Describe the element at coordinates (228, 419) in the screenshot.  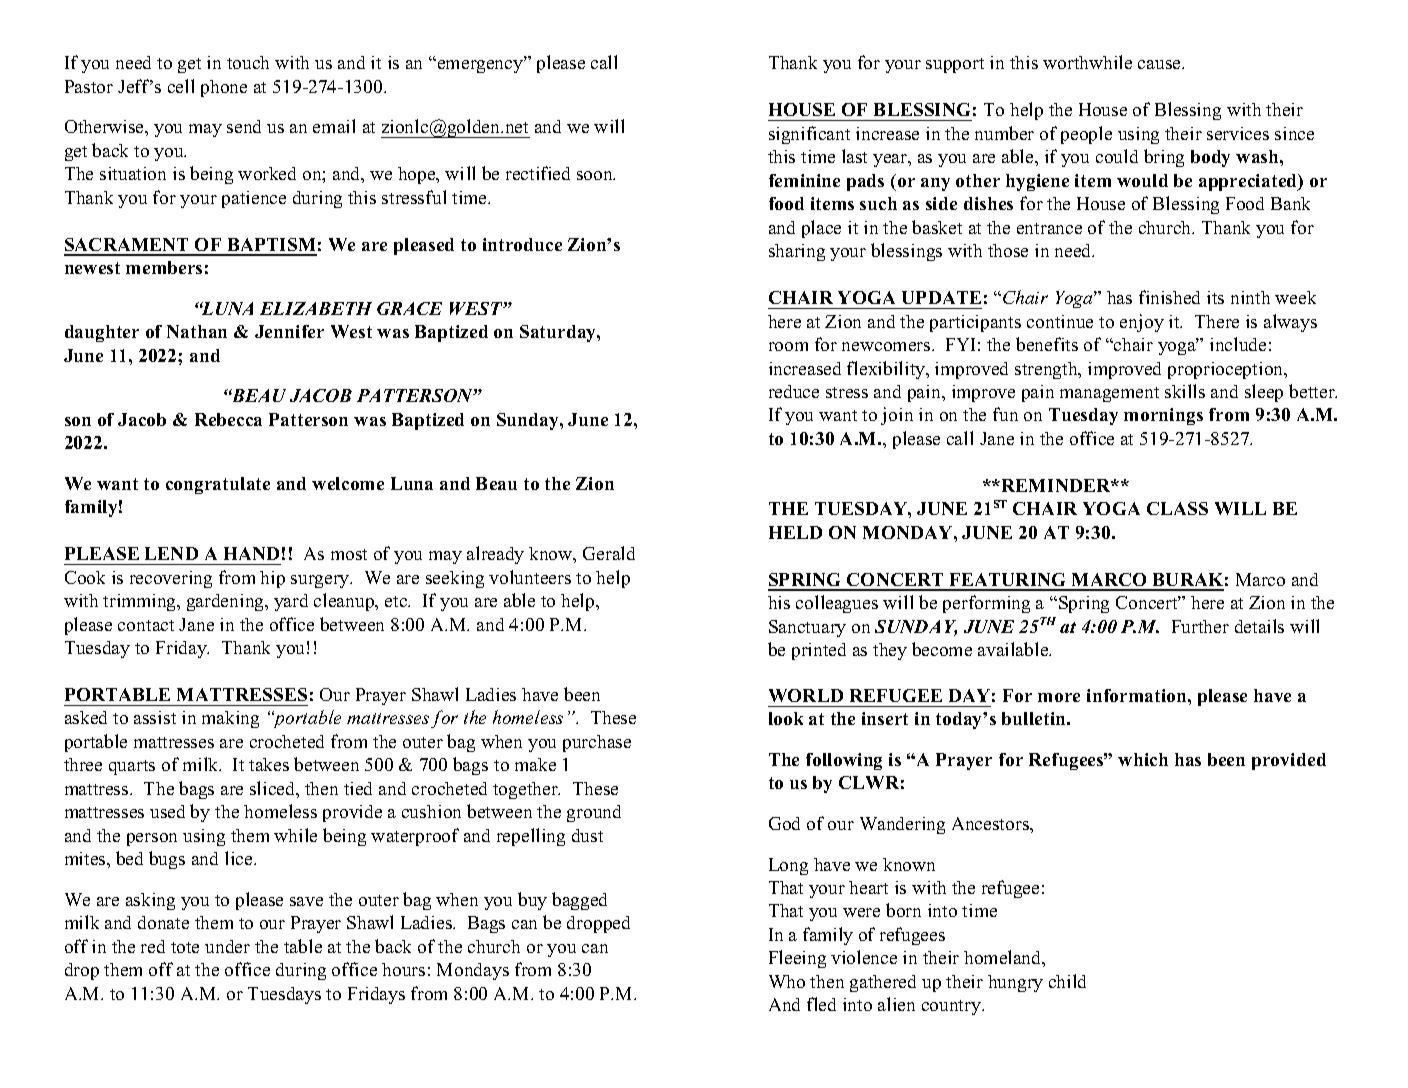
I see `Rebecca` at that location.
